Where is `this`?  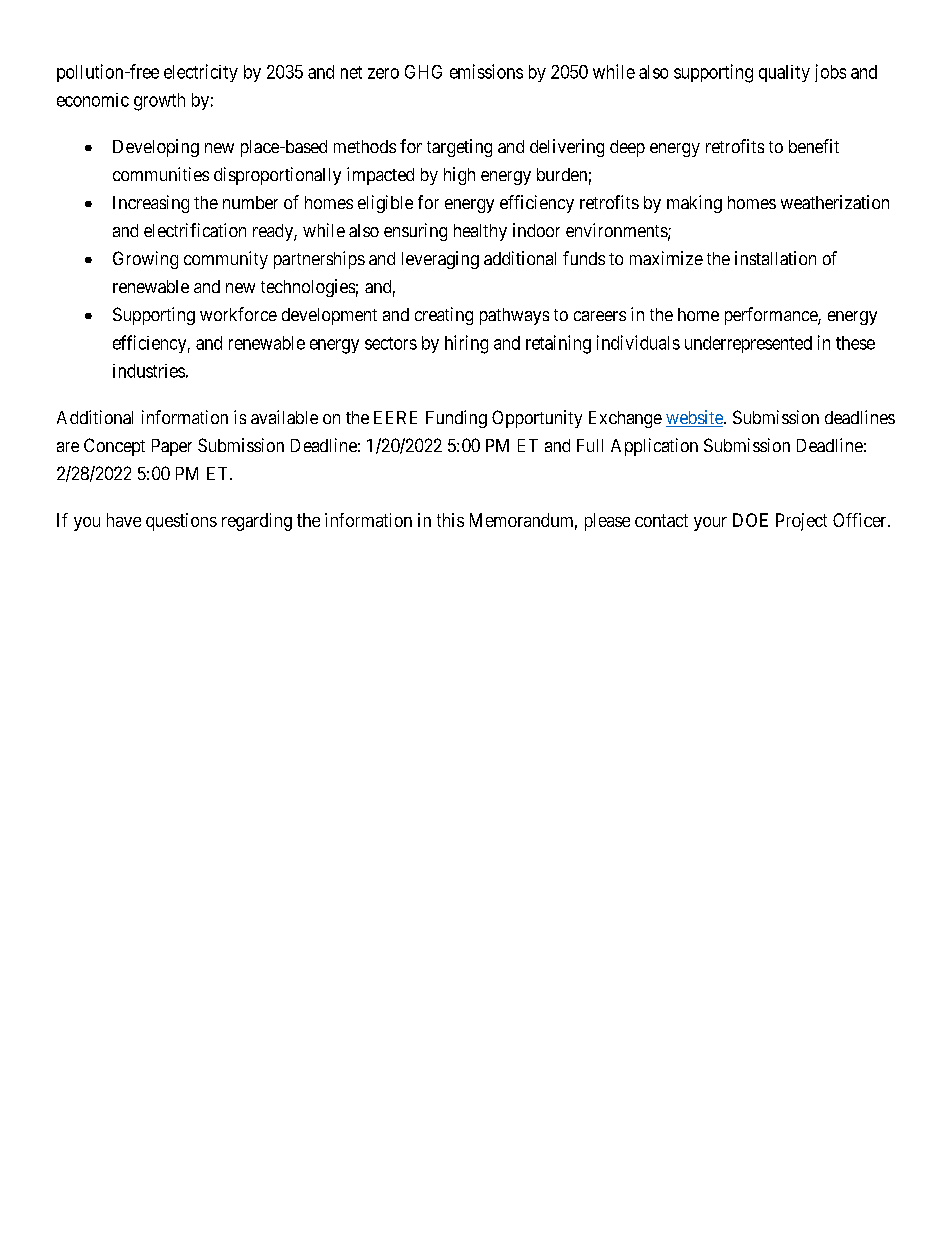 this is located at coordinates (450, 520).
